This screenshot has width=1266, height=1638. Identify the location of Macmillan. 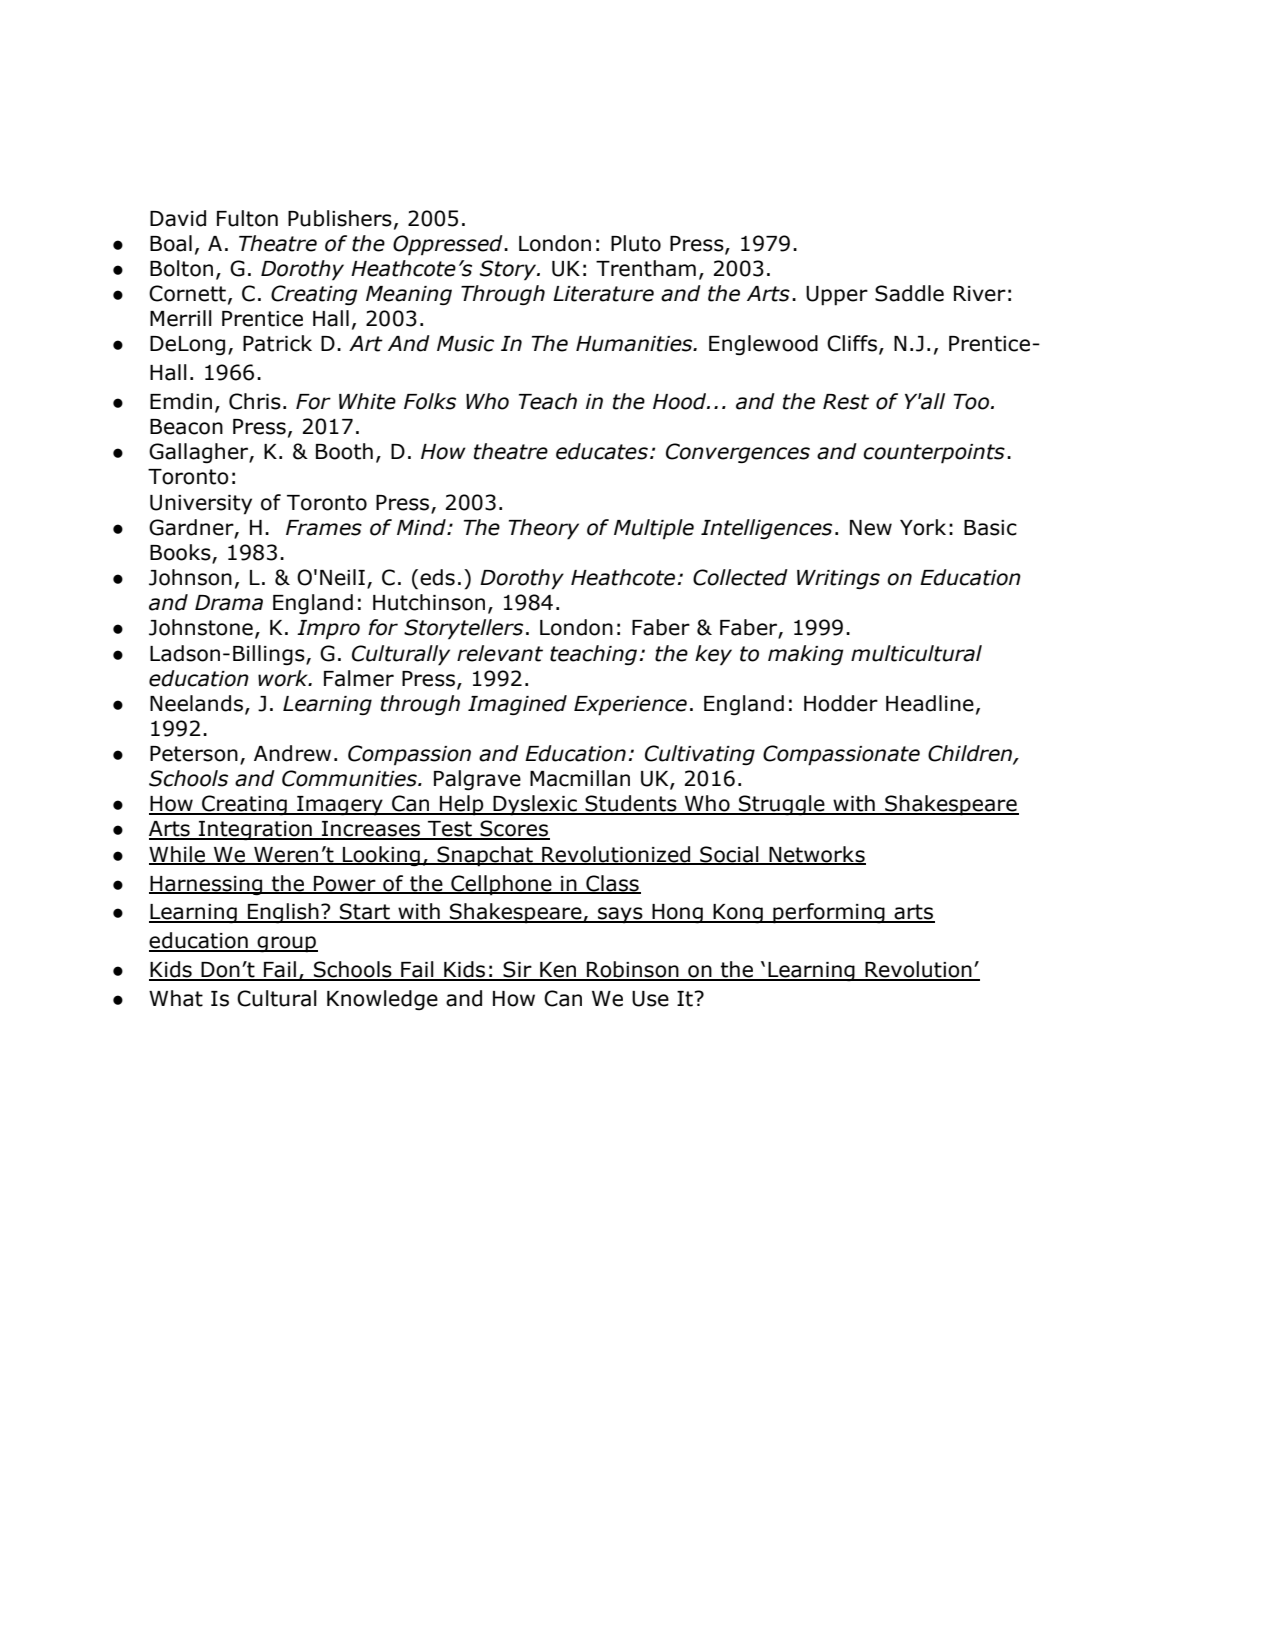
(580, 778).
